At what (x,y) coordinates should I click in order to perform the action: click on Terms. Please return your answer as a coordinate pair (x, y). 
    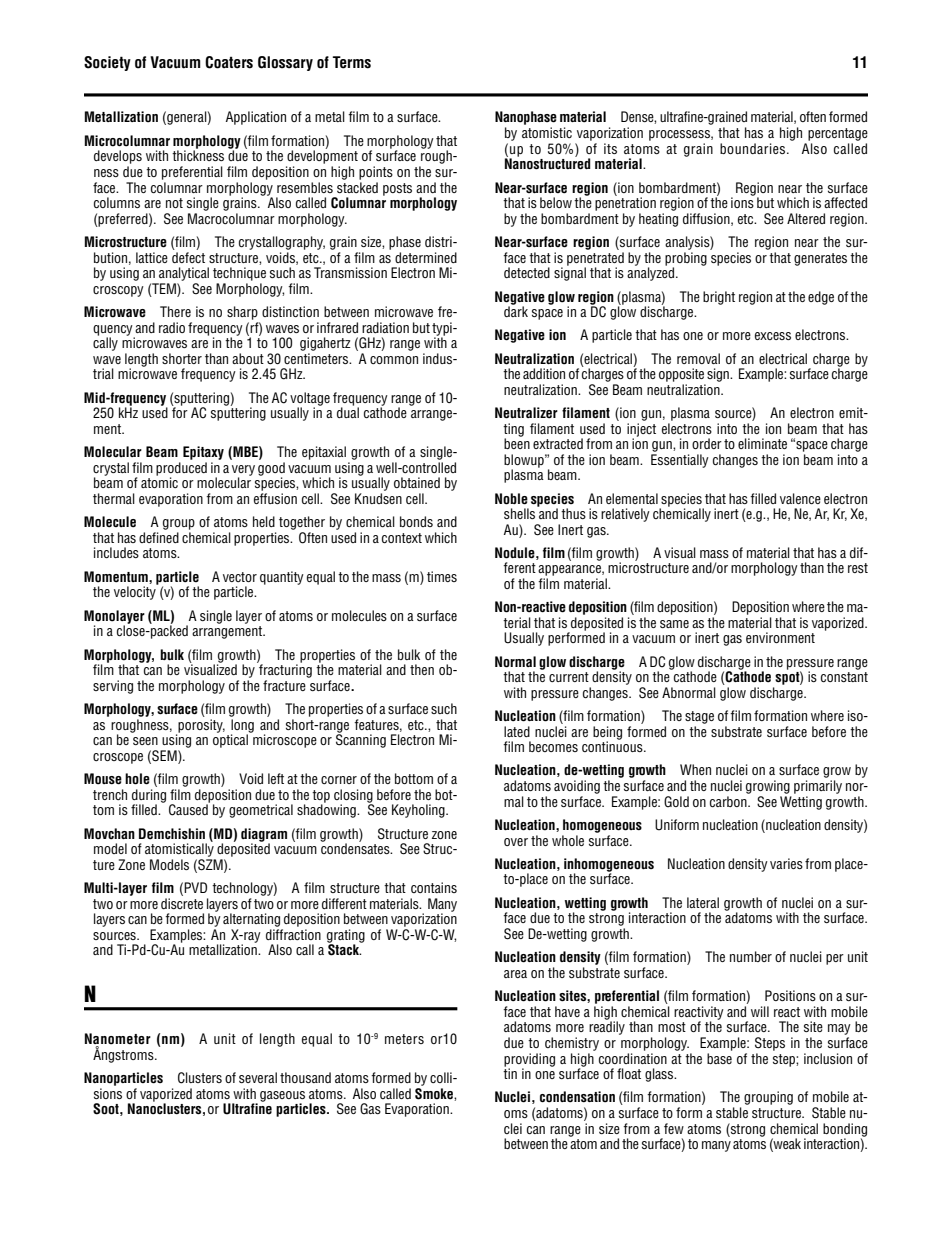
    Looking at the image, I should click on (352, 62).
